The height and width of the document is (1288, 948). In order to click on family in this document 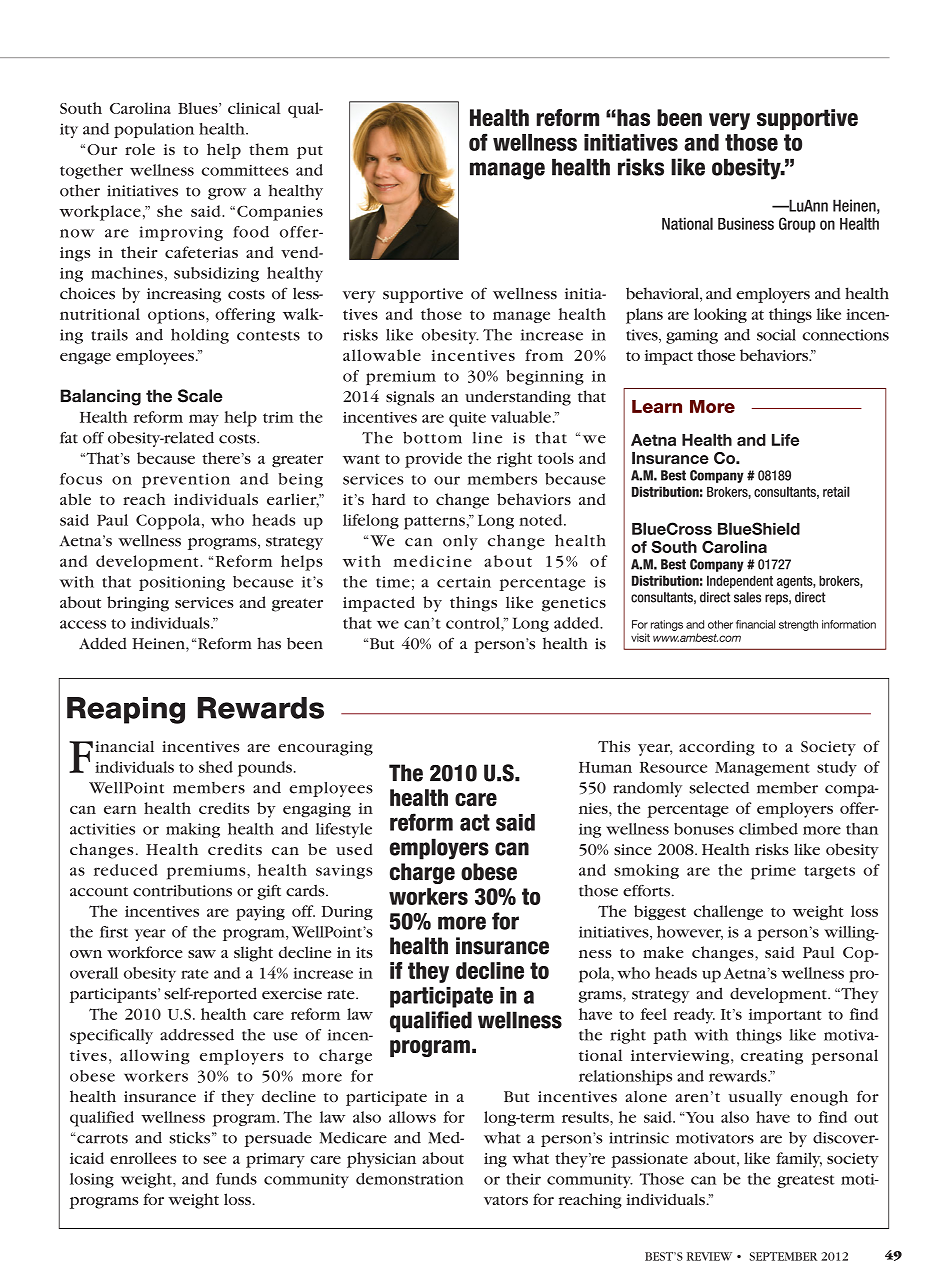, I will do `click(799, 1160)`.
